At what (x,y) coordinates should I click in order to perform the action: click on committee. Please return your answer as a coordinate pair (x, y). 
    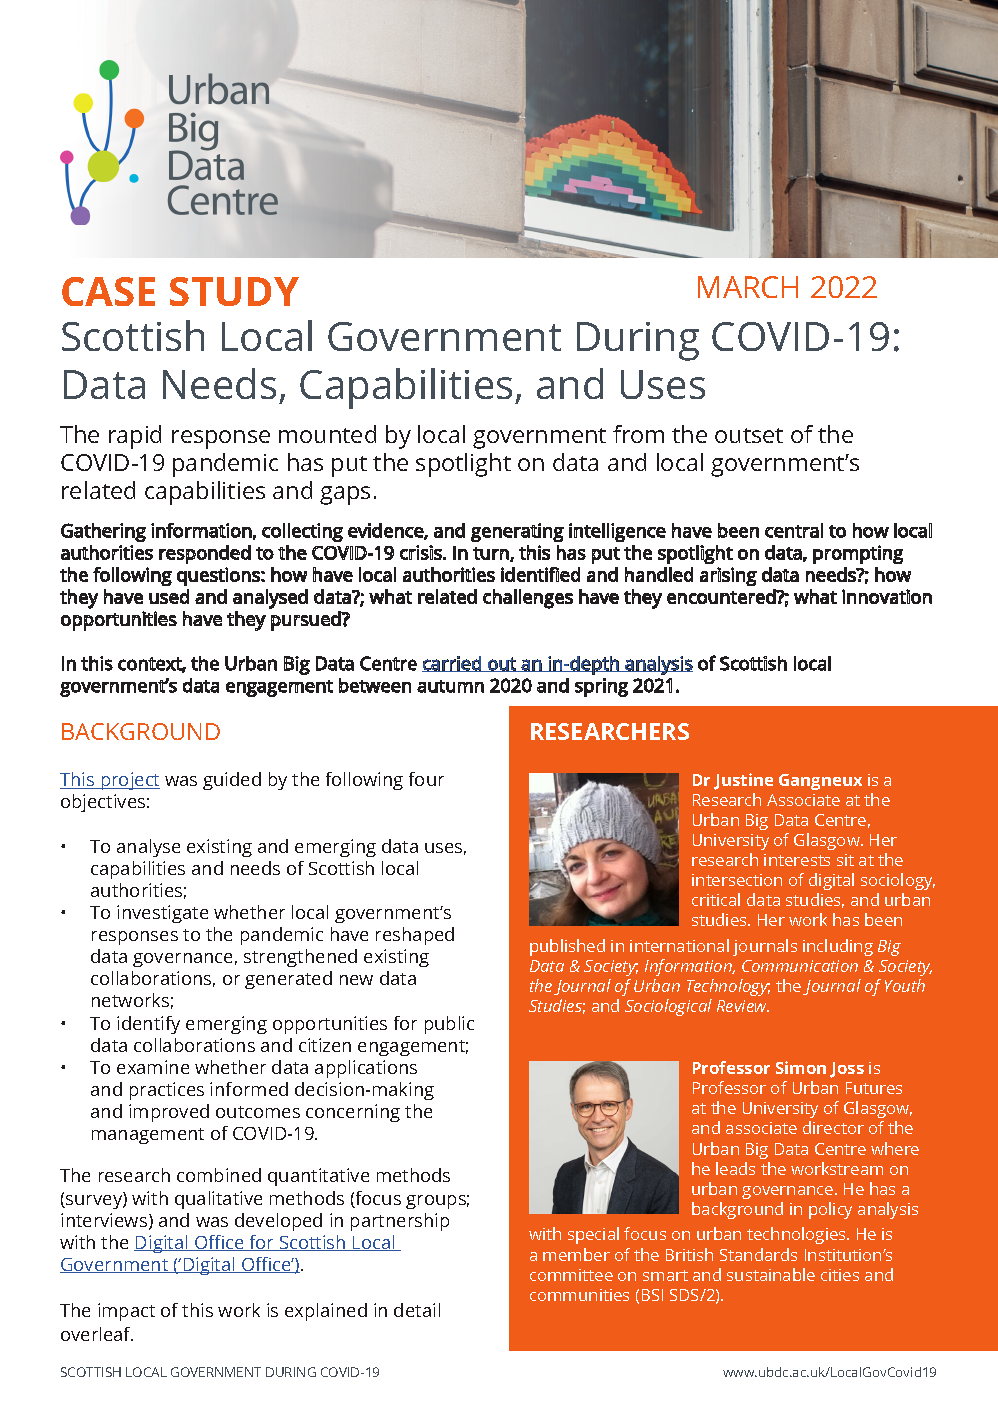
    Looking at the image, I should click on (571, 1275).
